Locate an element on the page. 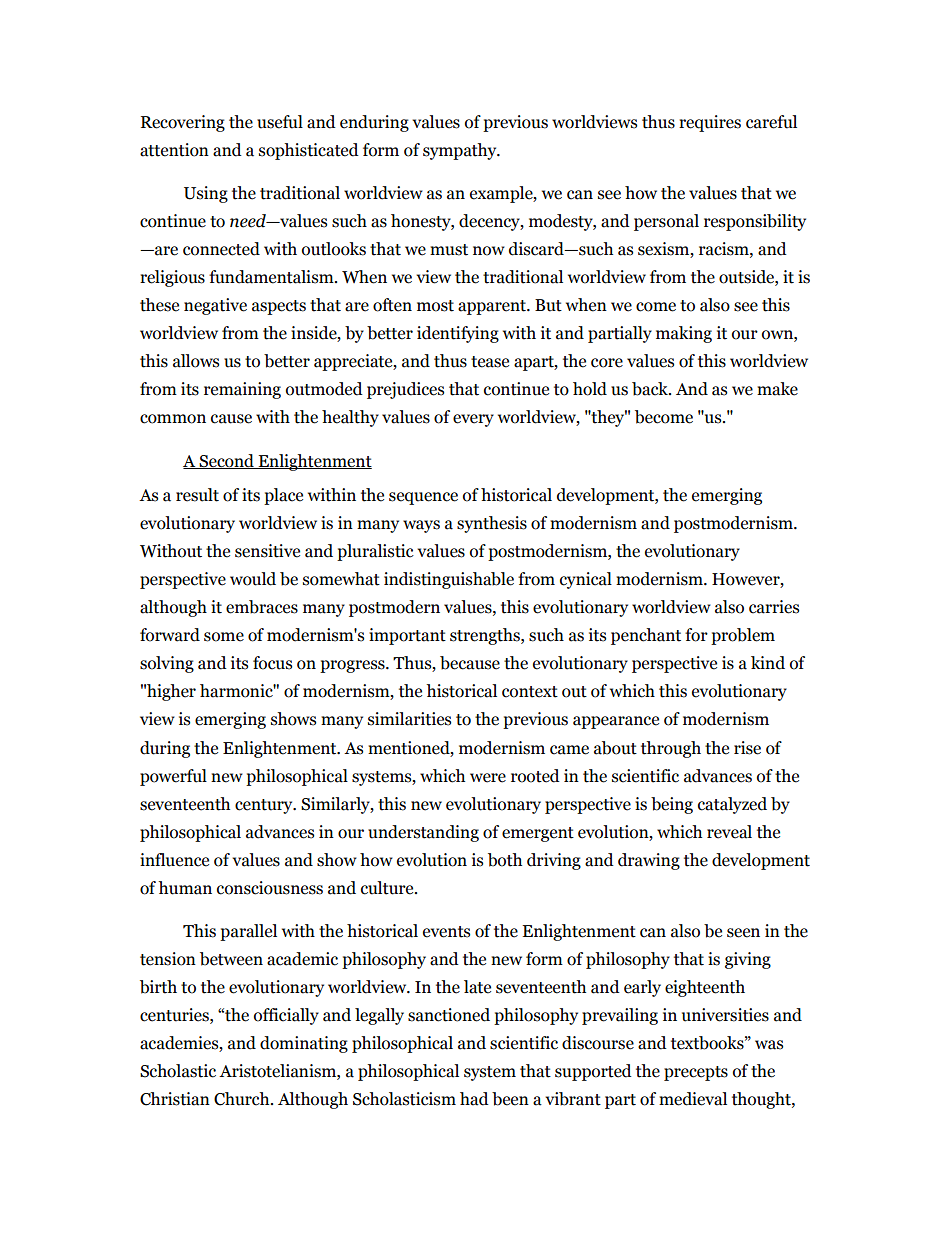 The width and height of the document is (952, 1233). sympathy is located at coordinates (461, 151).
